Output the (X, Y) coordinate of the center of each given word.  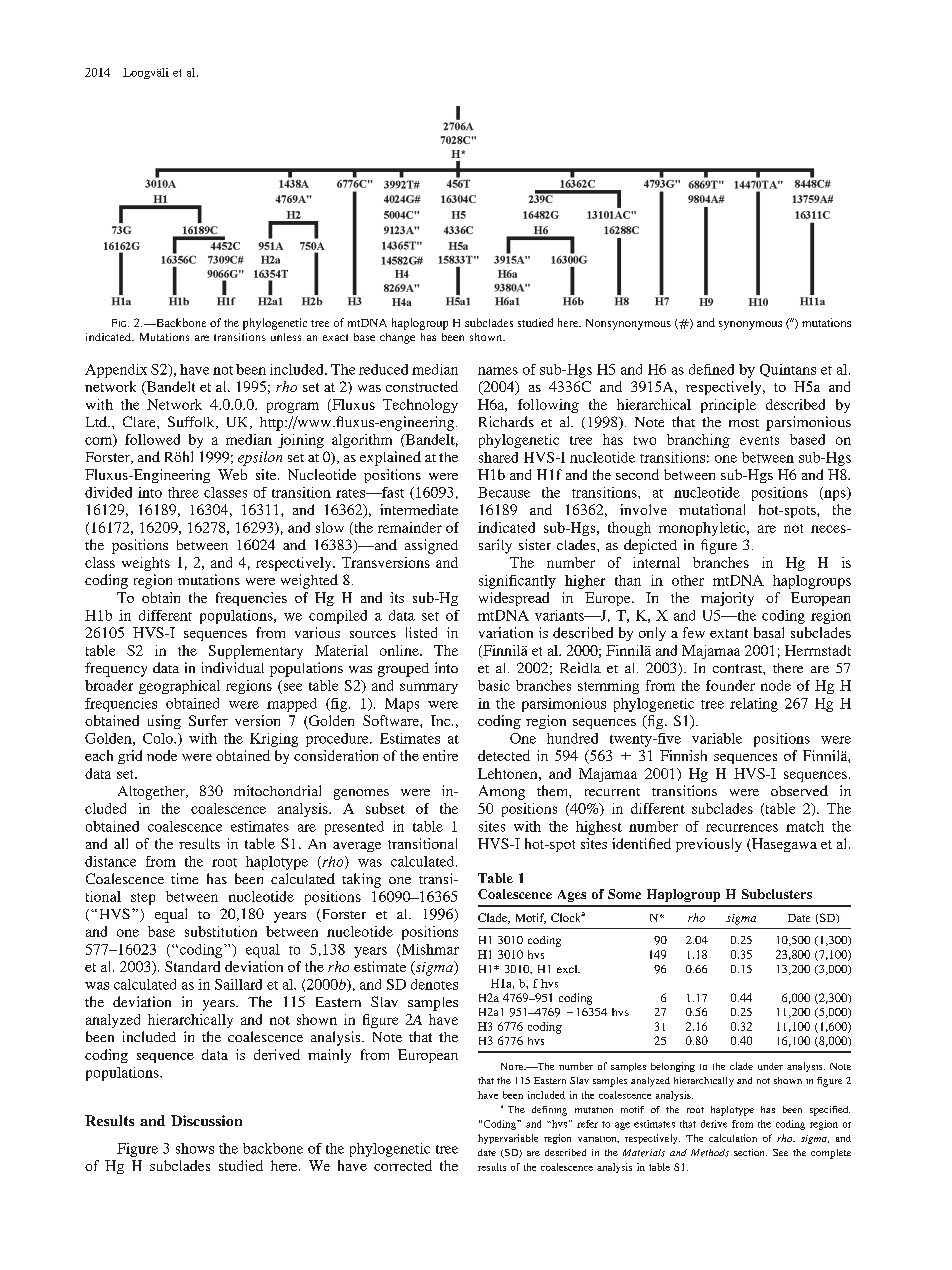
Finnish (683, 755)
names (498, 371)
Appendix (116, 371)
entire (440, 755)
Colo (159, 738)
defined (711, 369)
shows (195, 1148)
